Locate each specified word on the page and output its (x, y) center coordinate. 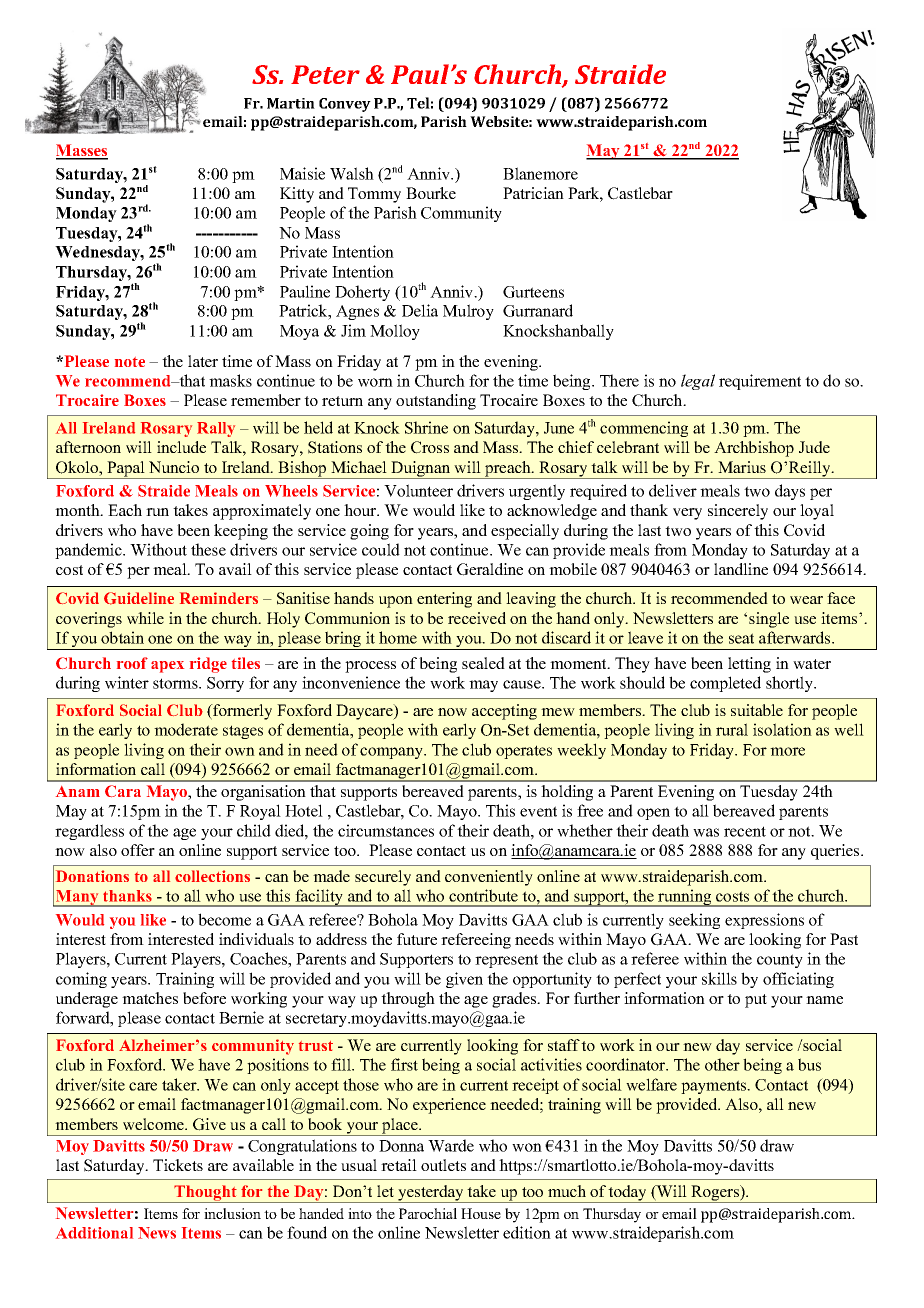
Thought (205, 1194)
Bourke (431, 193)
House (481, 1213)
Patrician (533, 193)
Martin (291, 103)
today (628, 1194)
